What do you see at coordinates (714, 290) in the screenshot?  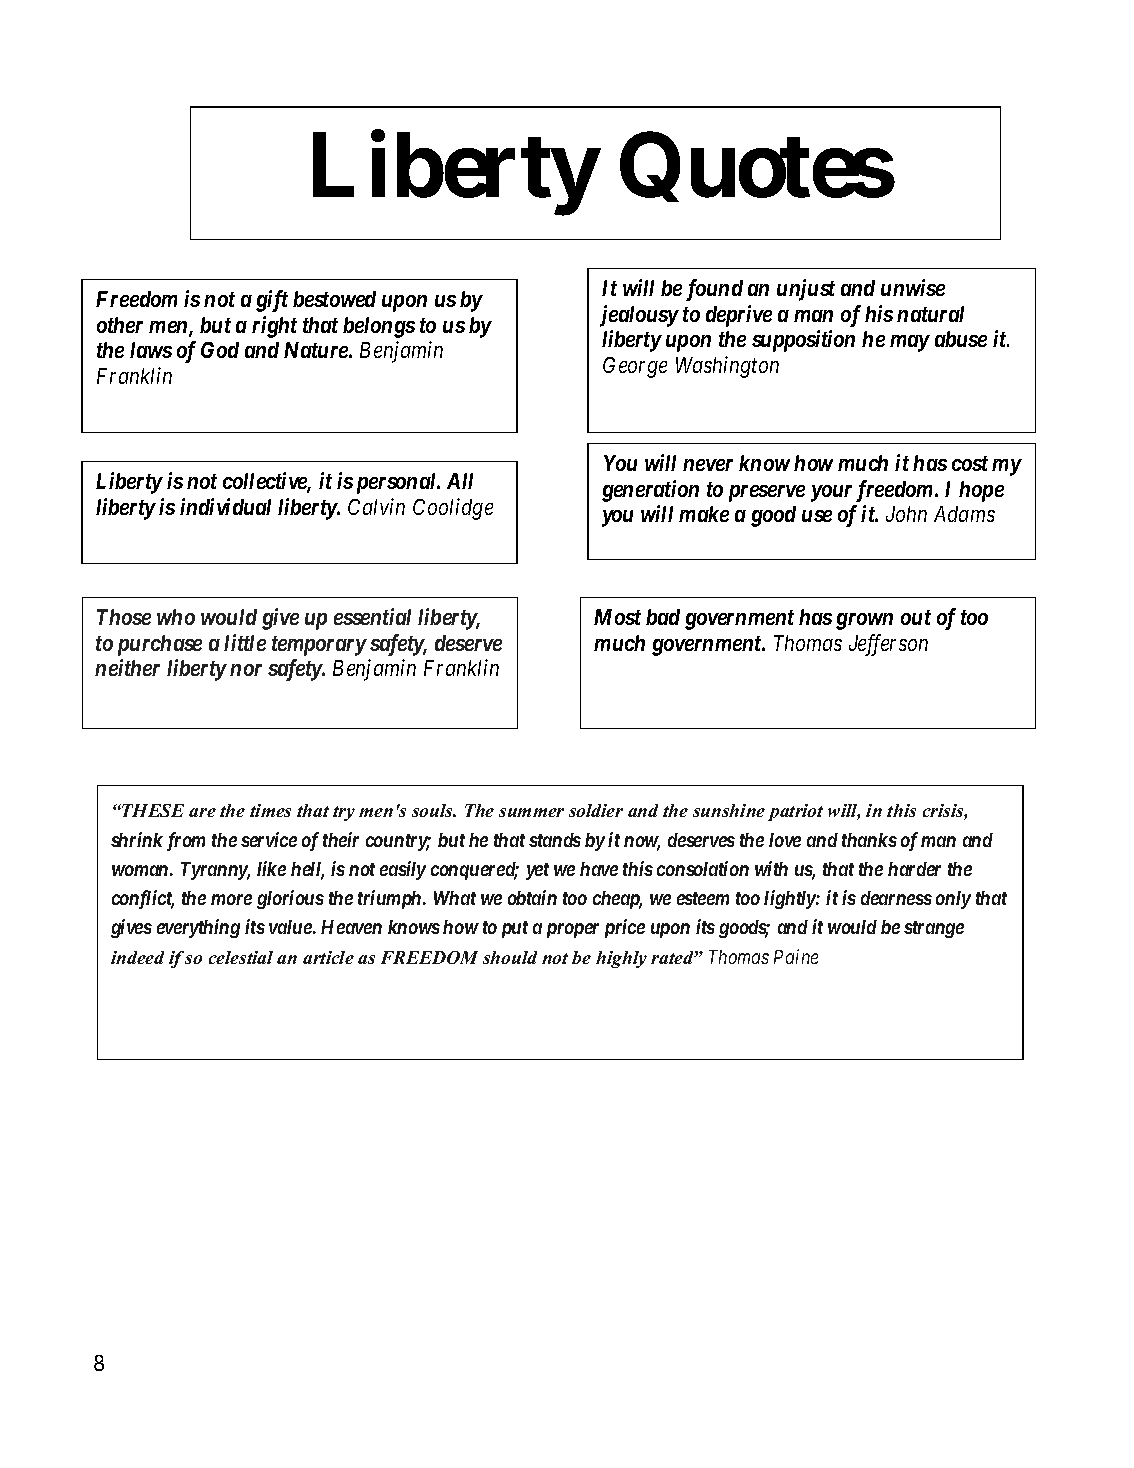 I see `found` at bounding box center [714, 290].
